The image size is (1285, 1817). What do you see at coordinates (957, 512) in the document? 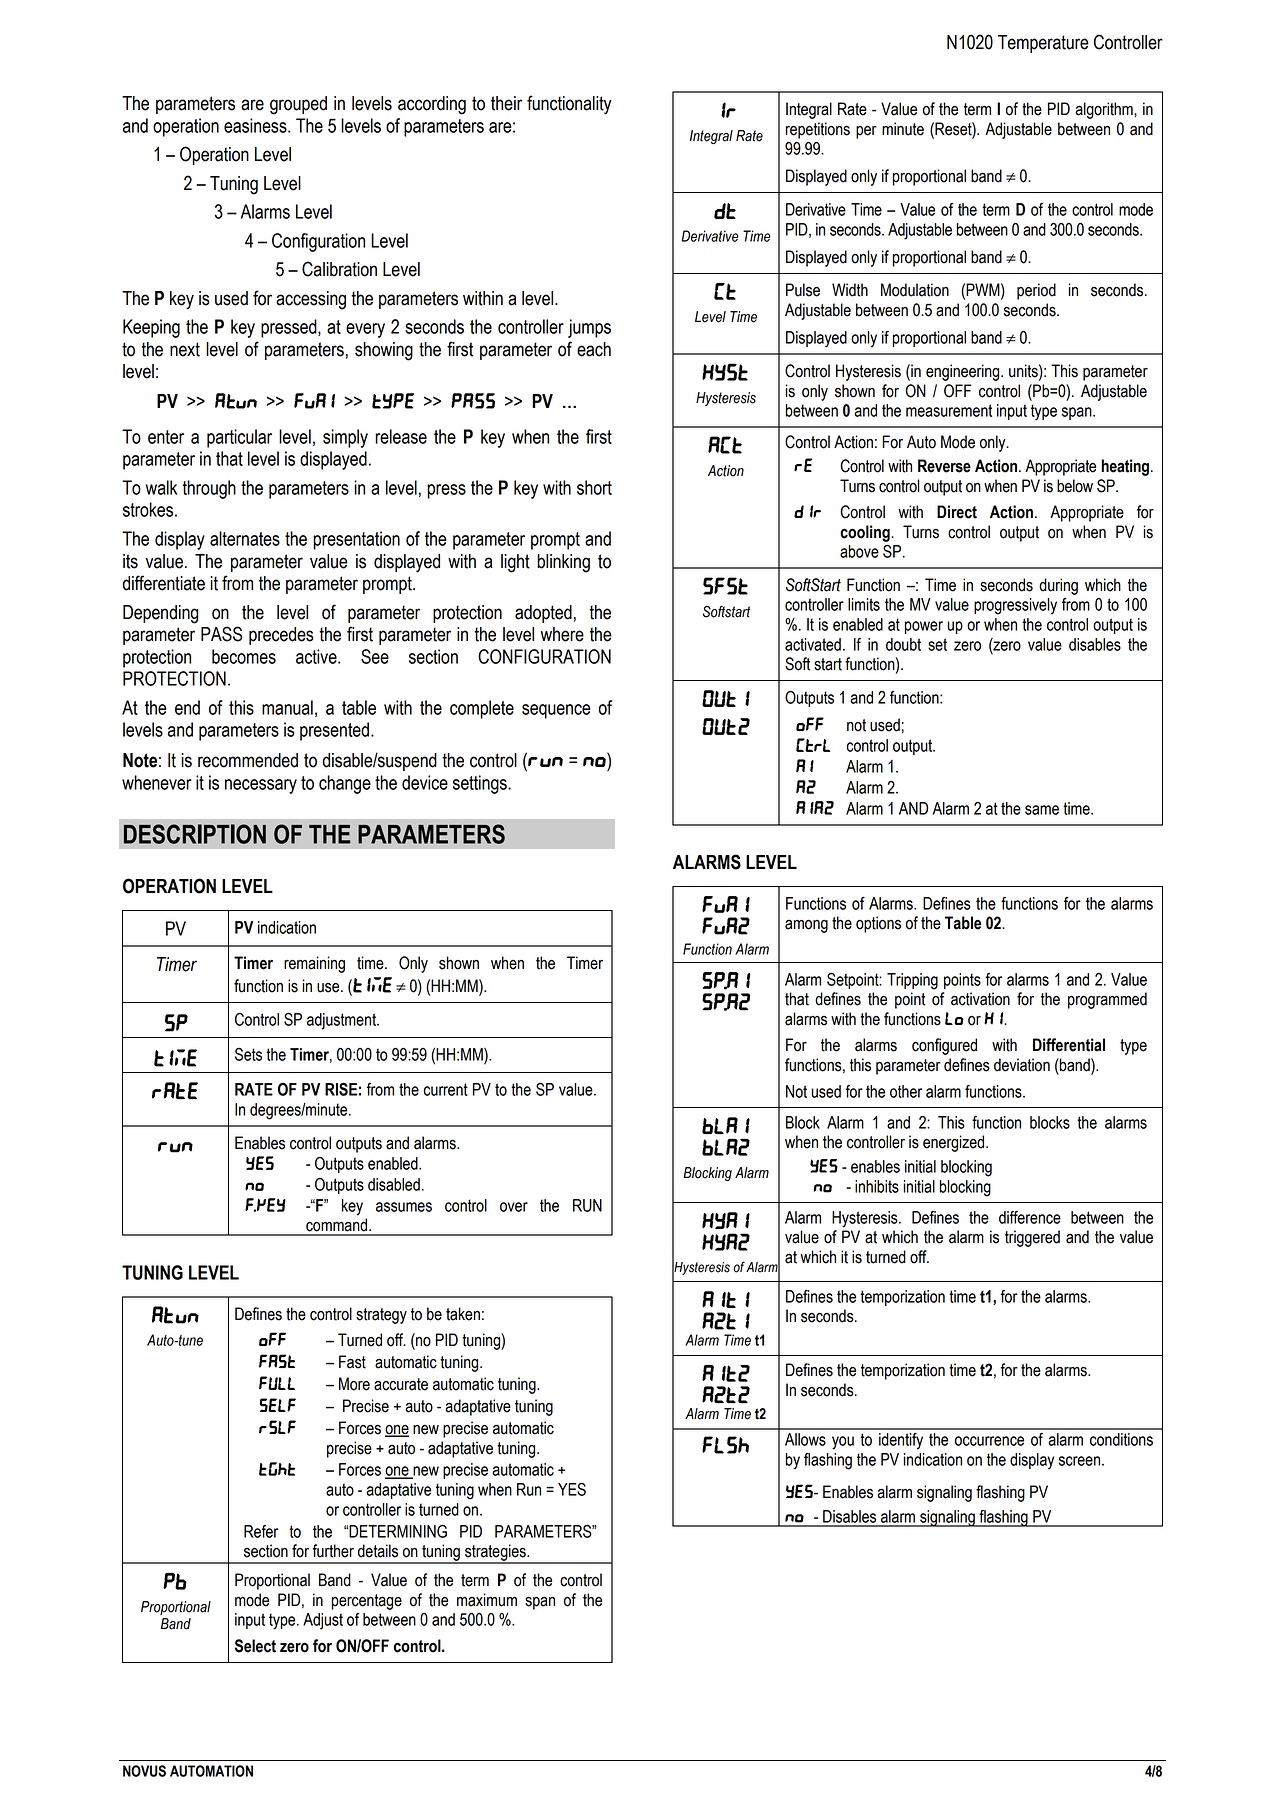
I see `Direct` at bounding box center [957, 512].
